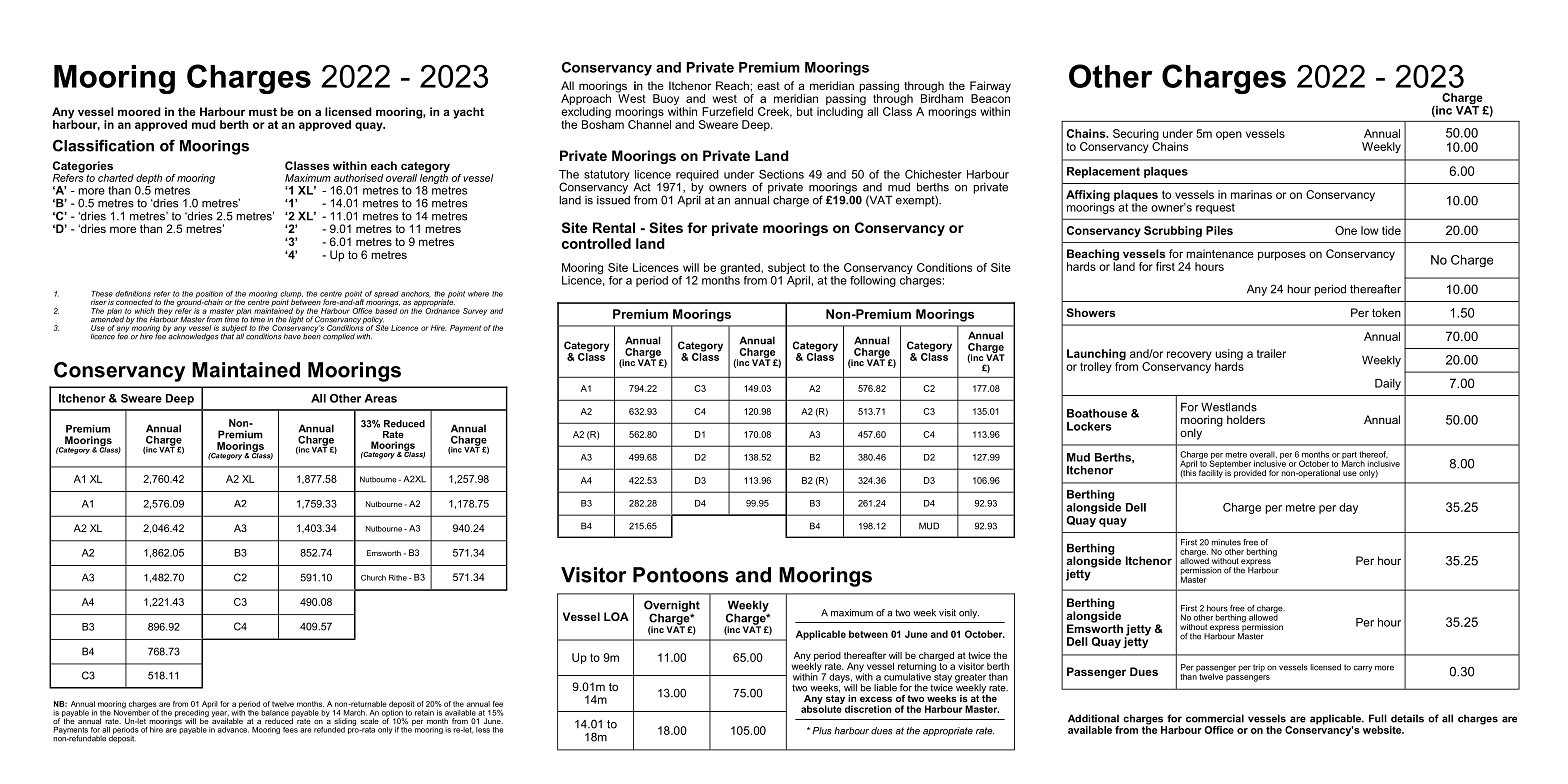 Image resolution: width=1568 pixels, height=784 pixels. What do you see at coordinates (424, 713) in the screenshot?
I see `retain` at bounding box center [424, 713].
